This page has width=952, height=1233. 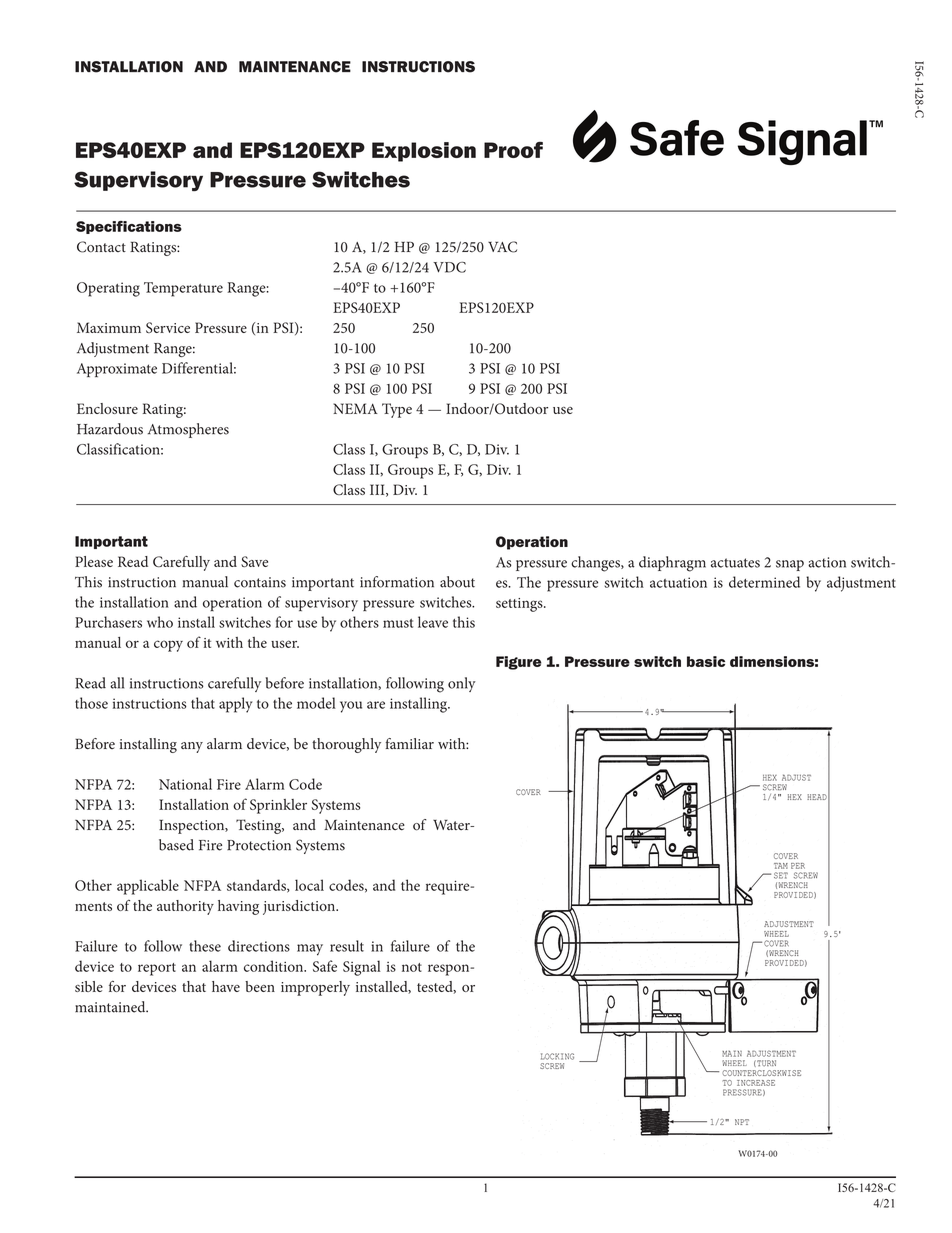 I want to click on Proof, so click(x=513, y=150).
